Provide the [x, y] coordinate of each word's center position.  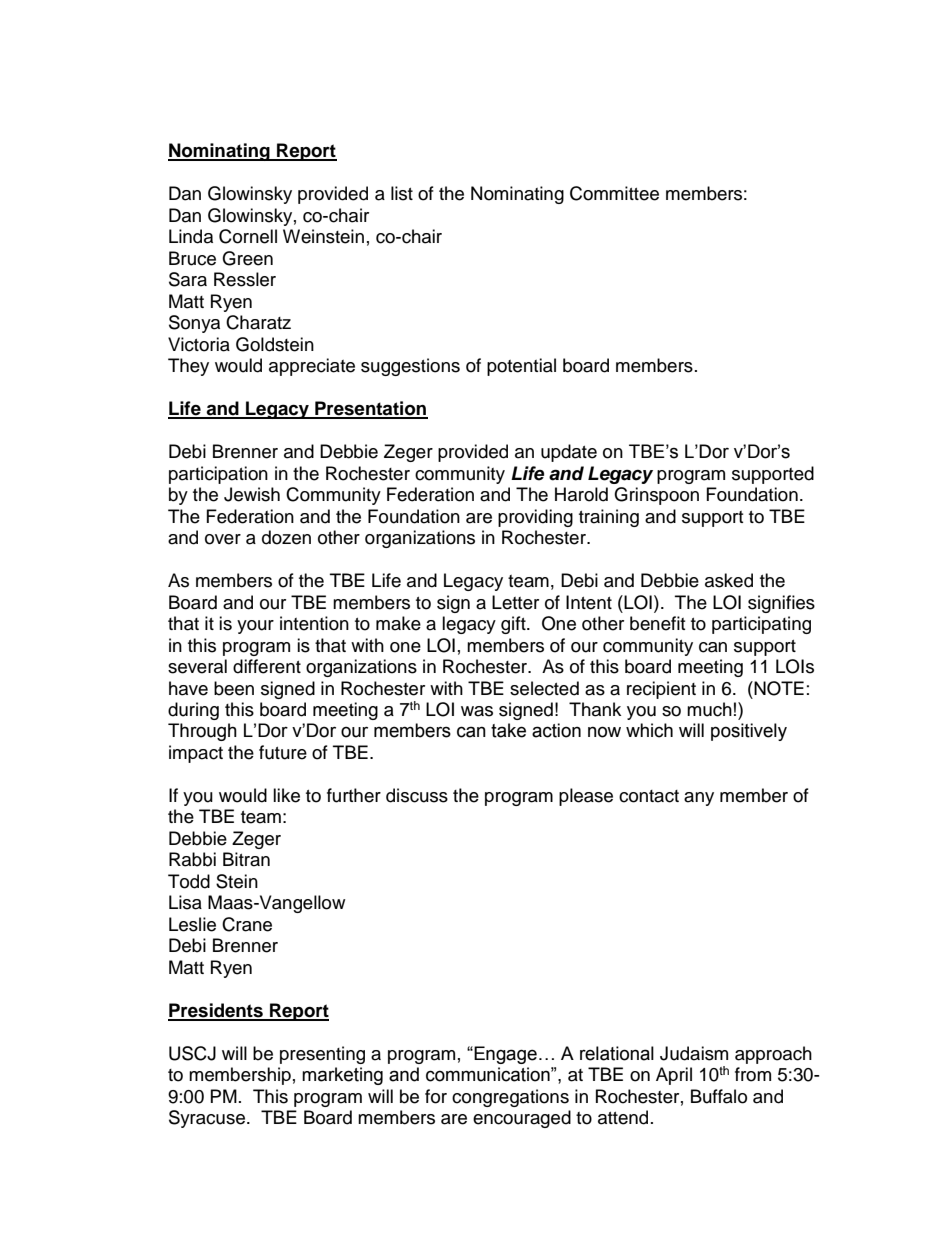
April [674, 1076]
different [267, 666]
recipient [661, 690]
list [402, 193]
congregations [510, 1098]
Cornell [248, 236]
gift [514, 625]
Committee [614, 193]
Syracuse [207, 1119]
